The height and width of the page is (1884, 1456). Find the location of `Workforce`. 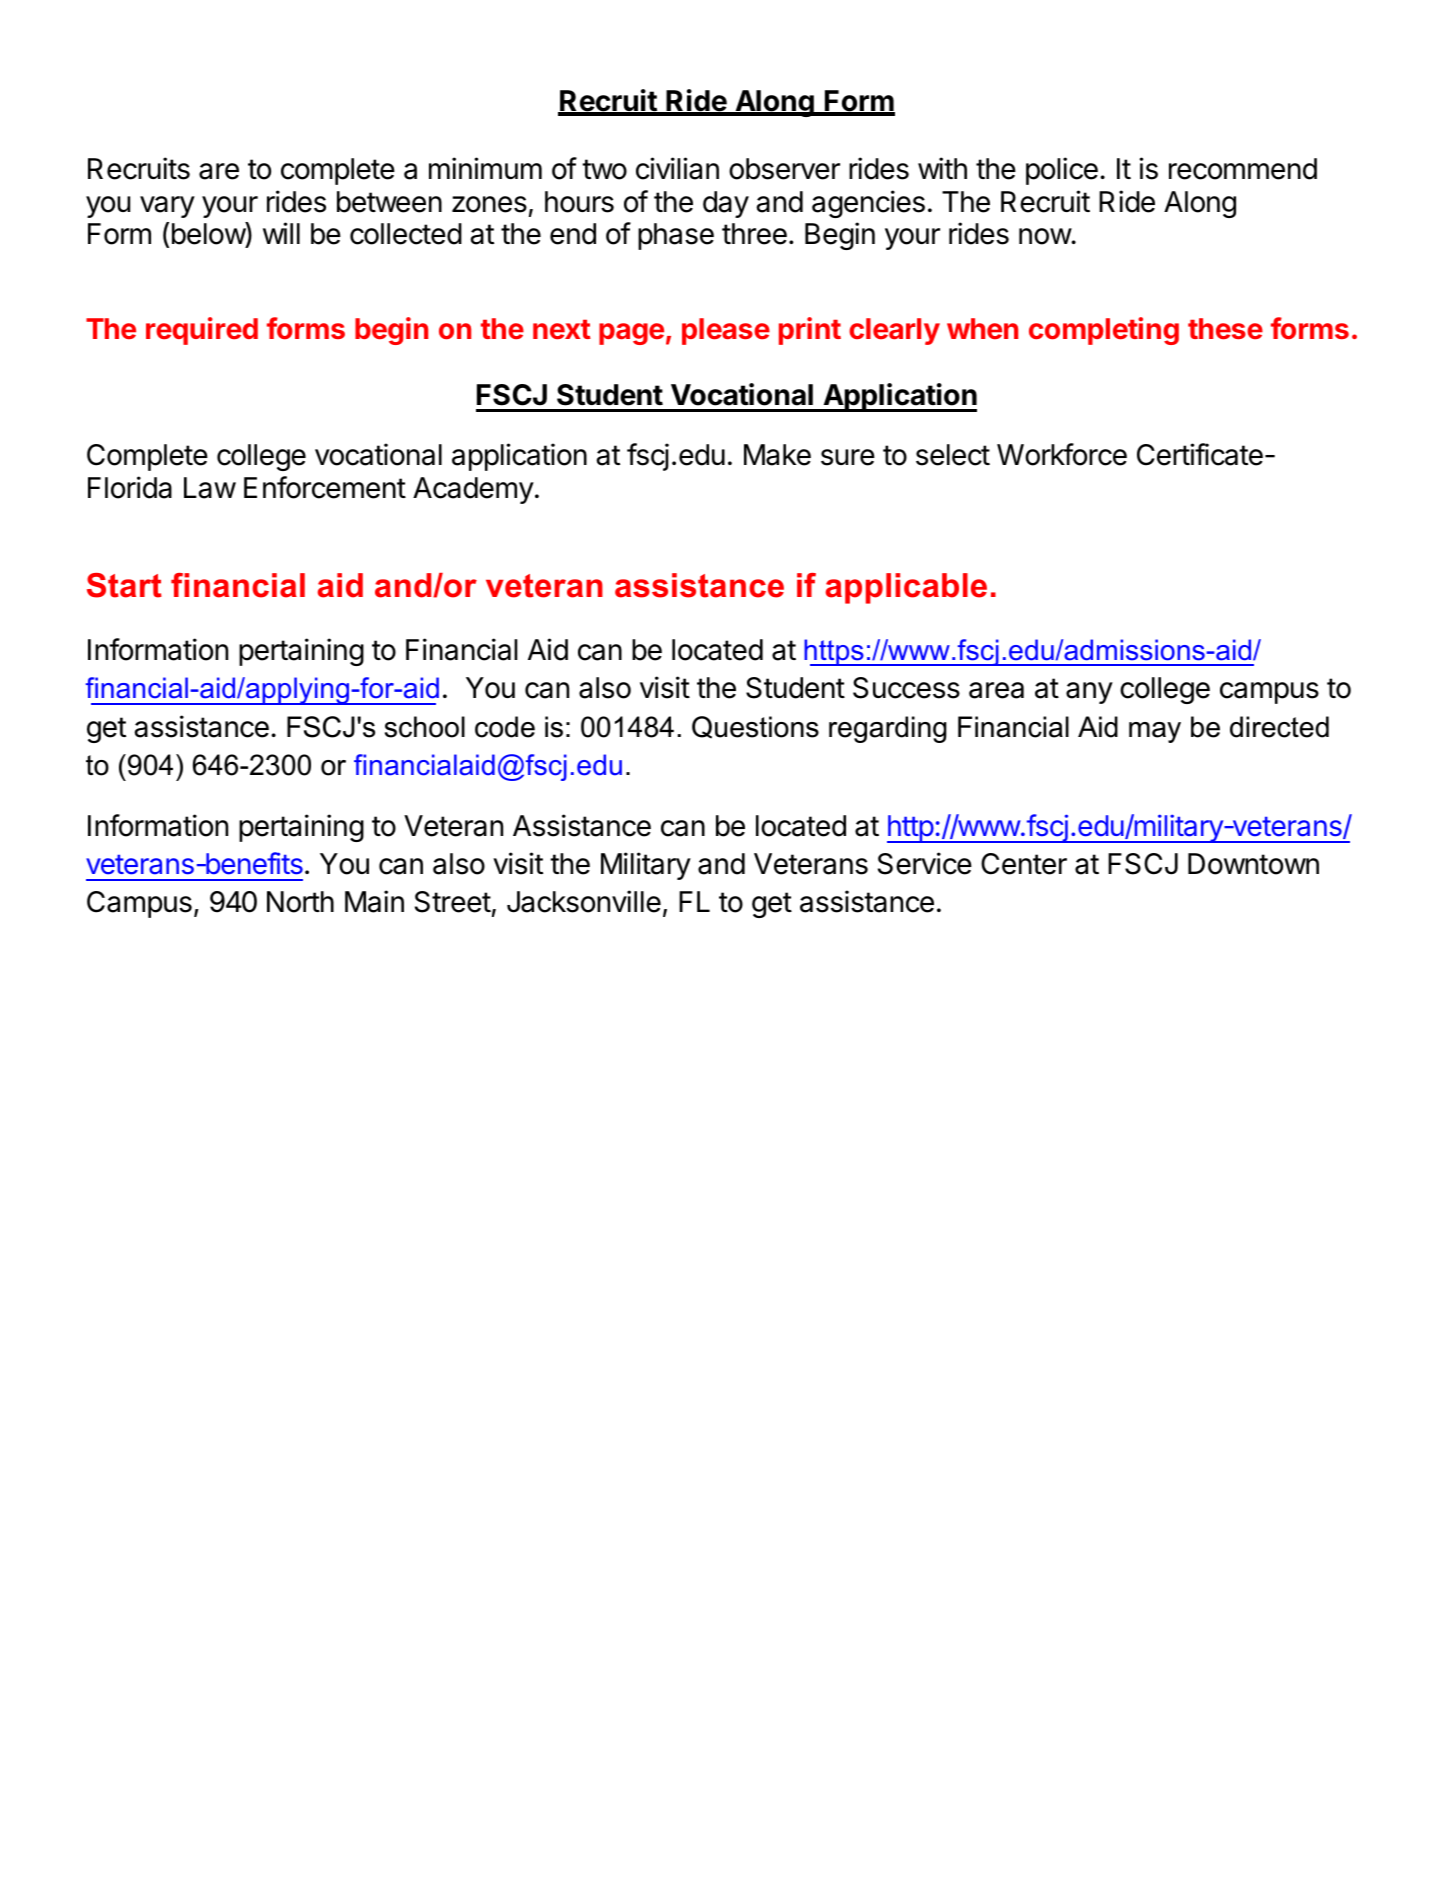

Workforce is located at coordinates (1062, 454).
